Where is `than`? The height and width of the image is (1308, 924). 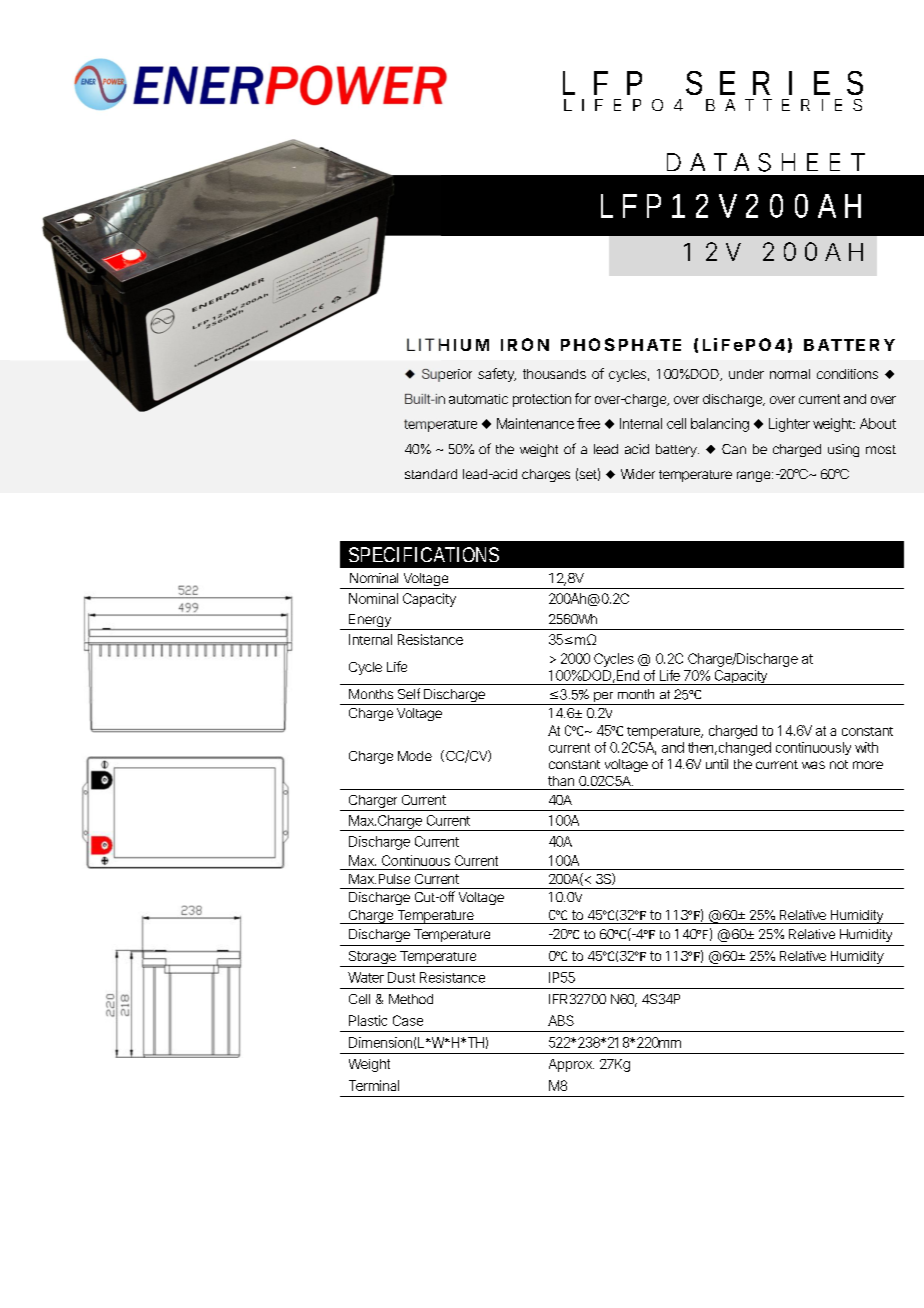 than is located at coordinates (561, 781).
